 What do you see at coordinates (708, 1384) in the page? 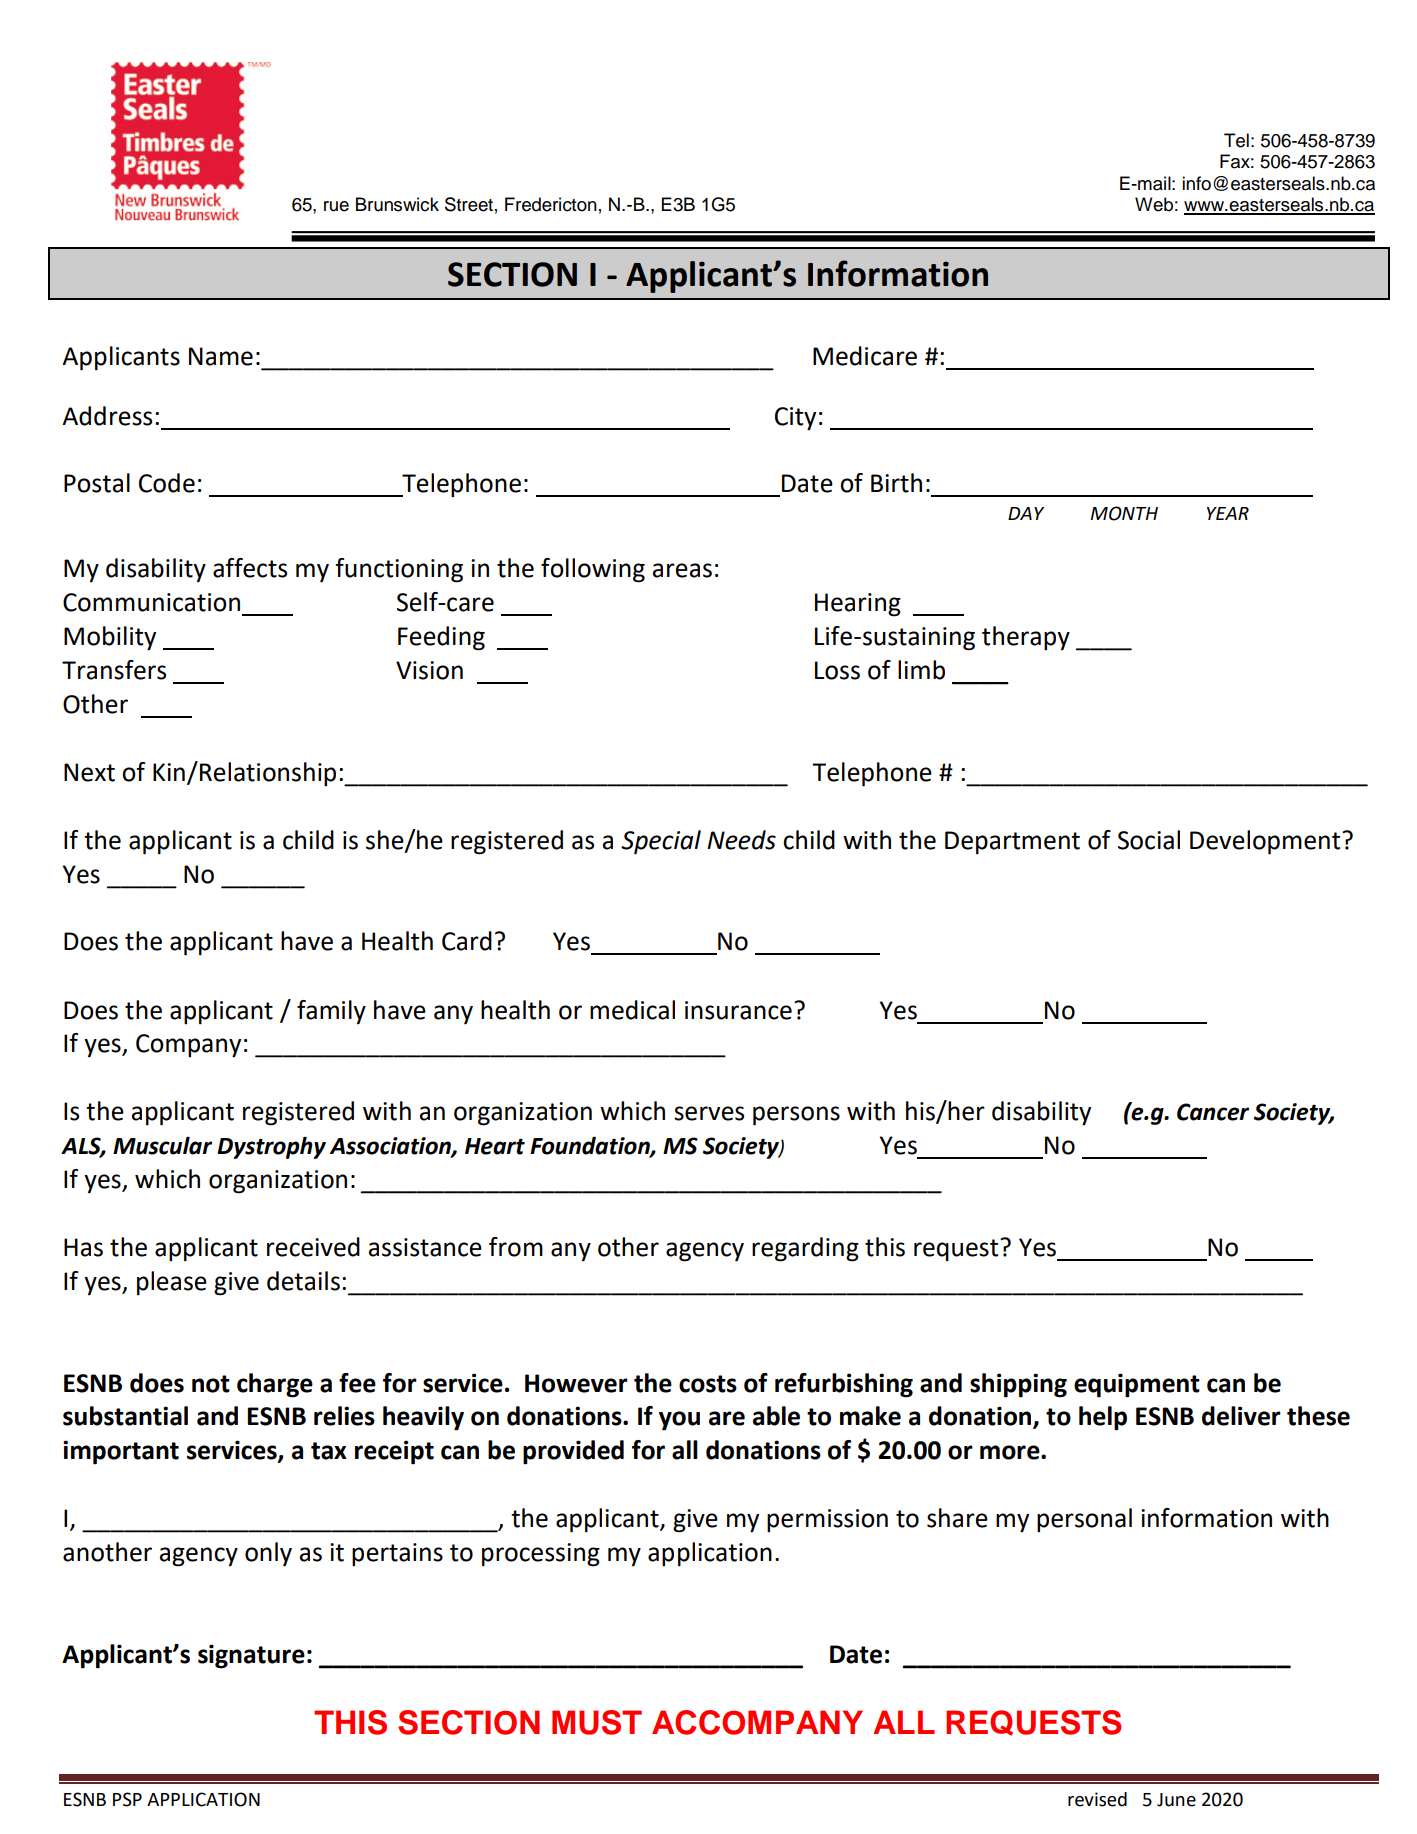
I see `costs` at bounding box center [708, 1384].
